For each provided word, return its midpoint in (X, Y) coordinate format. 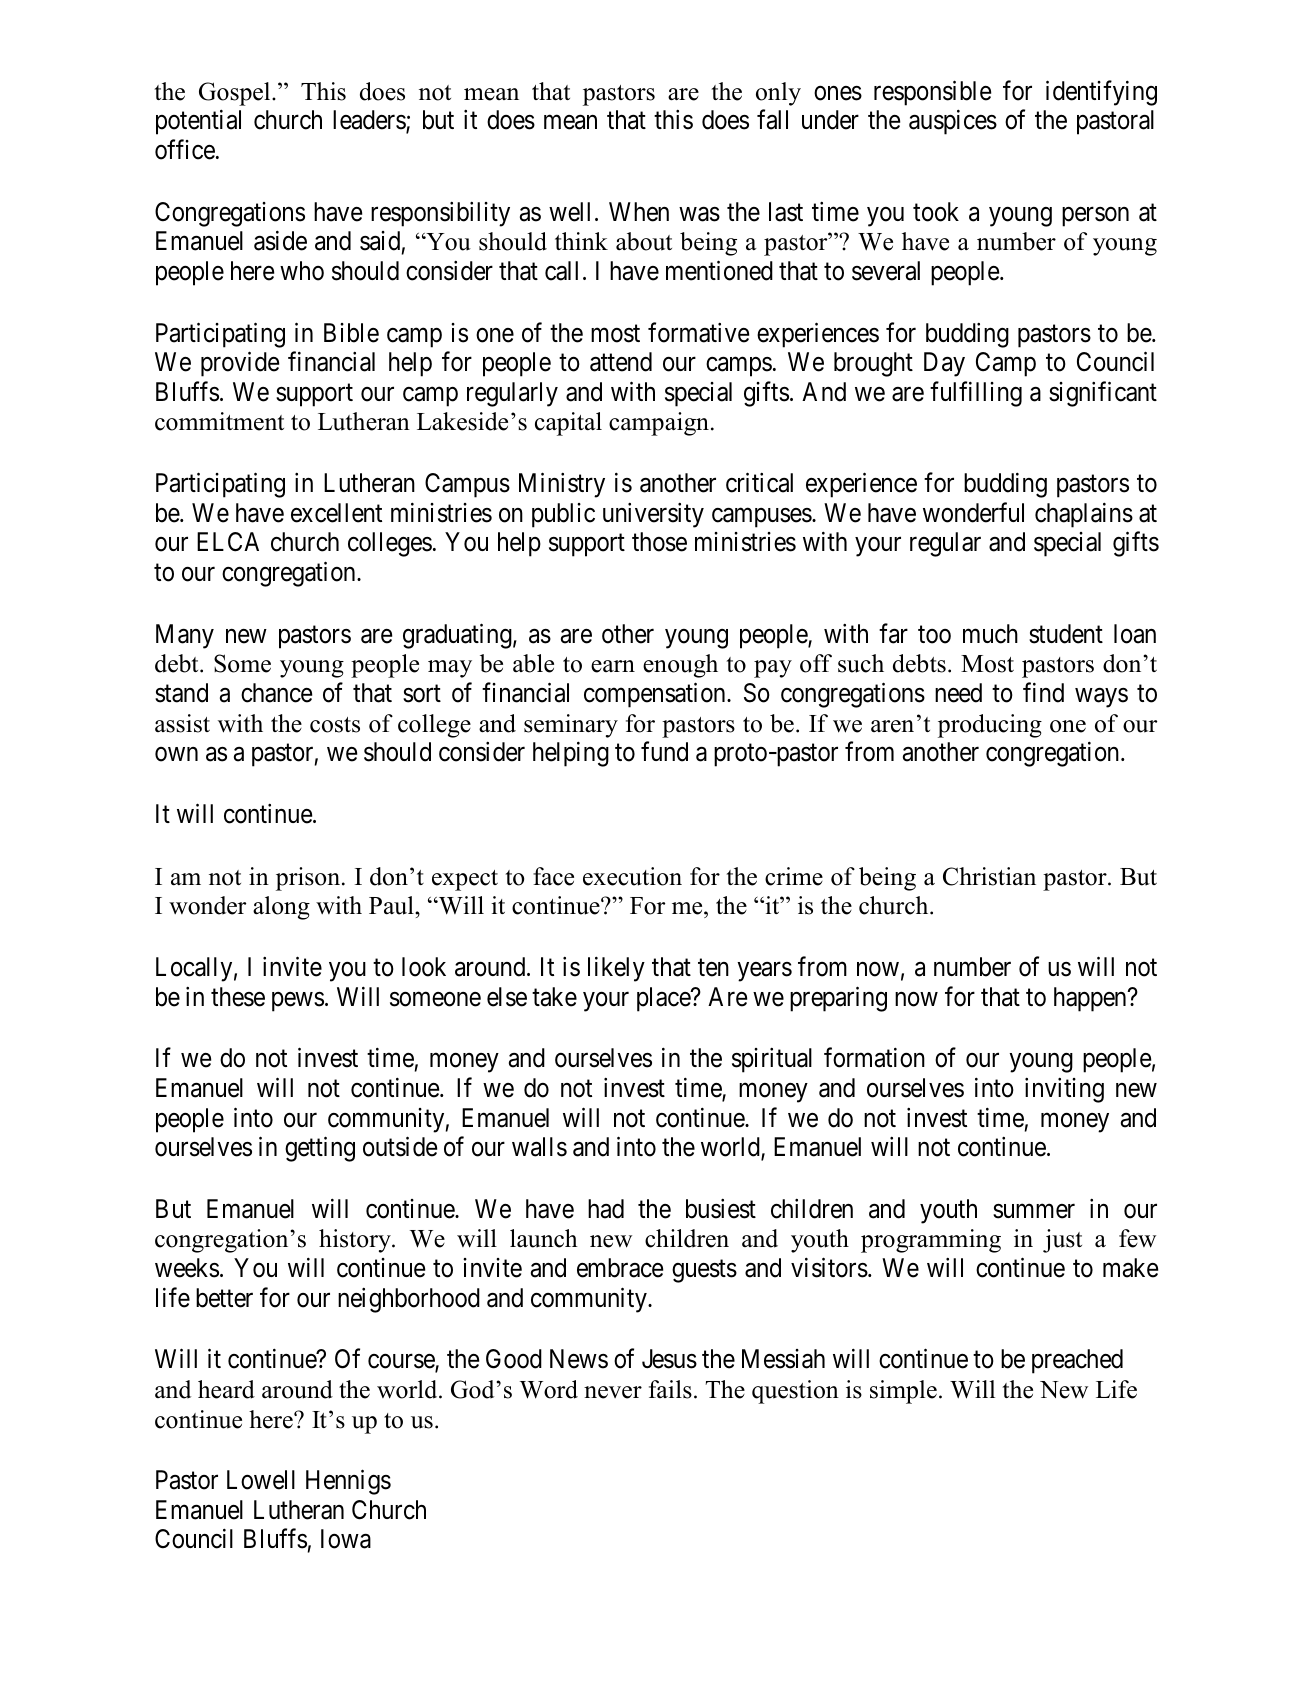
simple (903, 1392)
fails (670, 1389)
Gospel (236, 94)
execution (632, 876)
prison (309, 879)
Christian (989, 876)
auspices (953, 122)
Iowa (346, 1539)
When (639, 212)
